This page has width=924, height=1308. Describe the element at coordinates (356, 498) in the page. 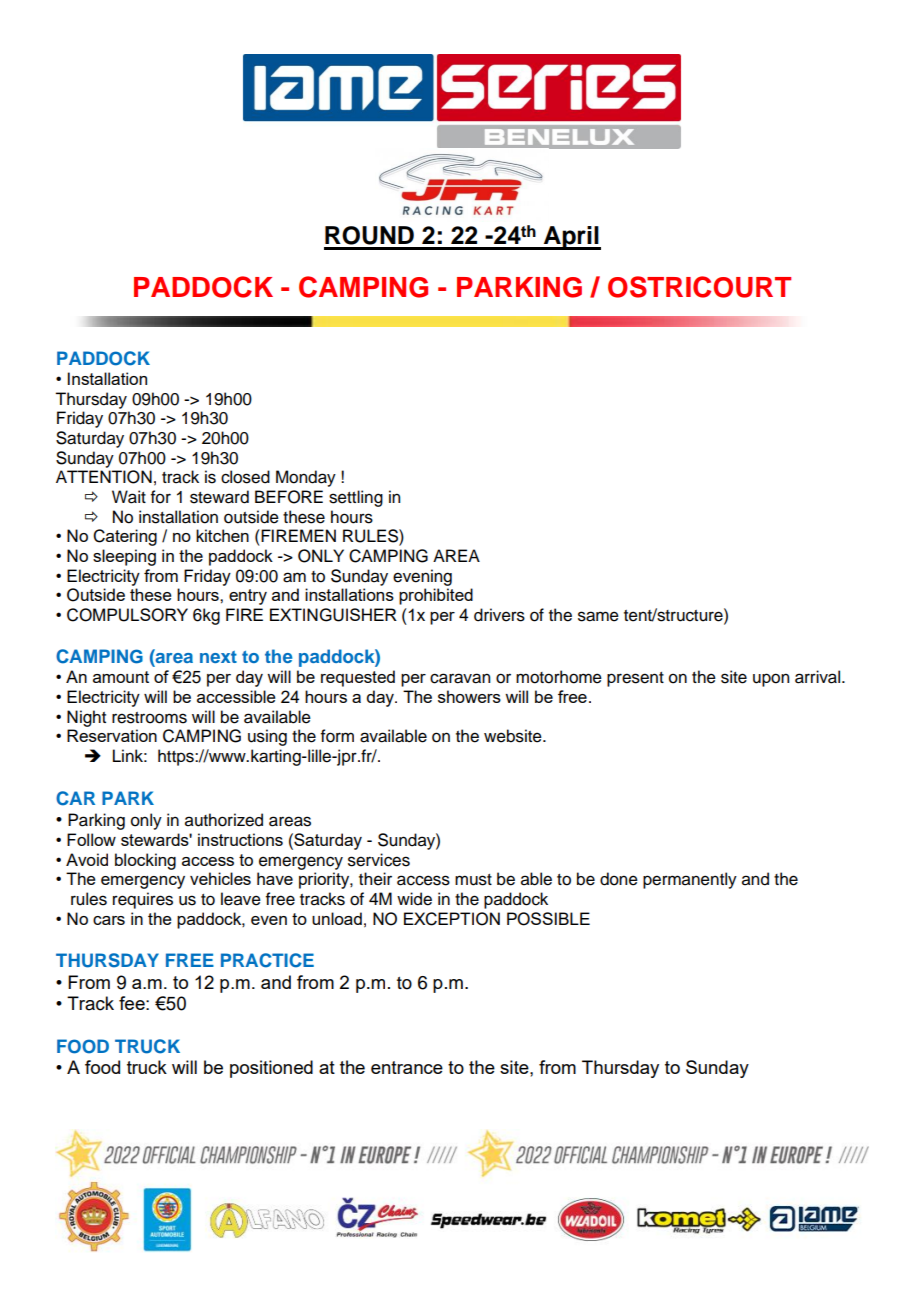

I see `settling` at that location.
